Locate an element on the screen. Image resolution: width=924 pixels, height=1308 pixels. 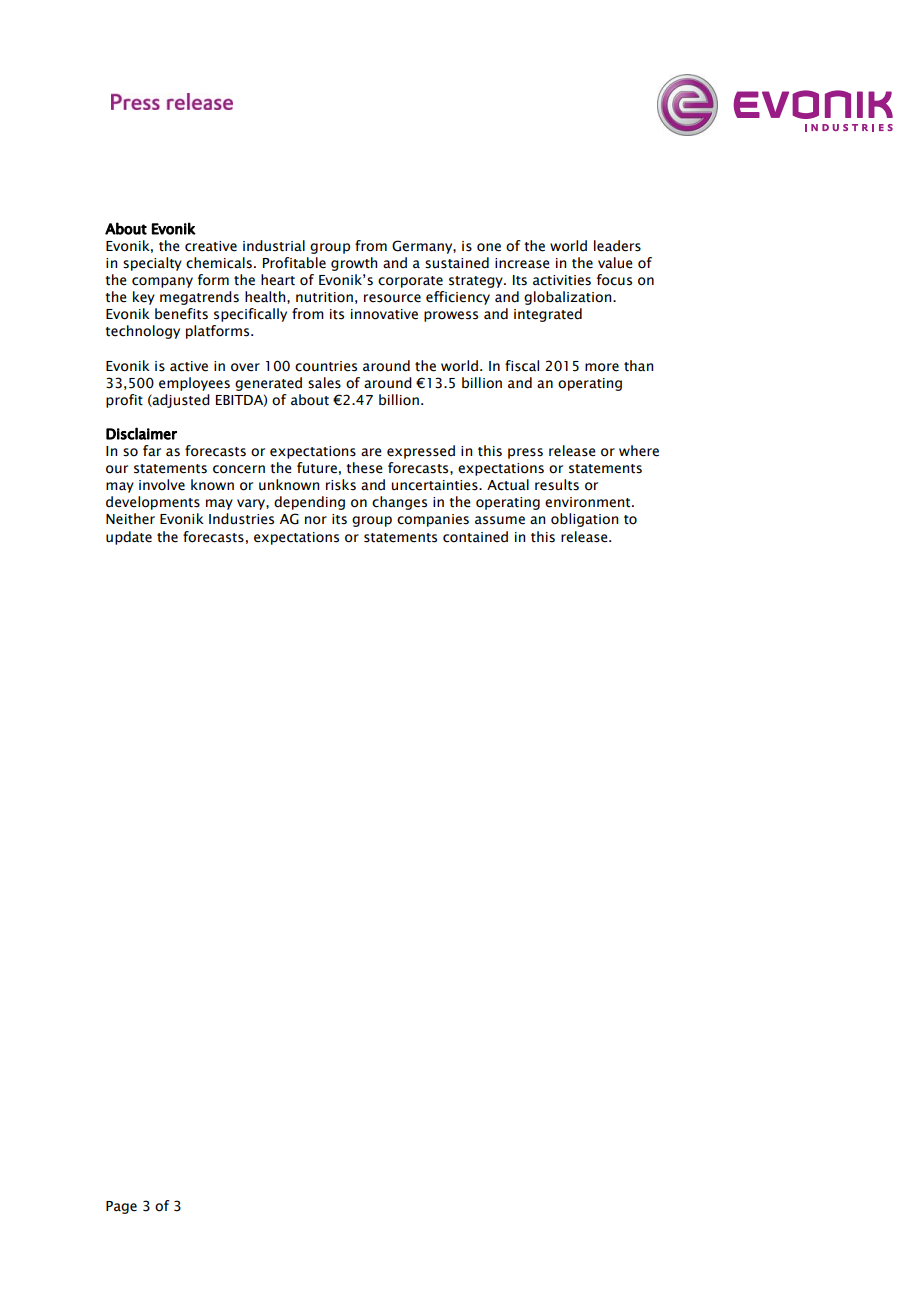
company is located at coordinates (162, 282).
